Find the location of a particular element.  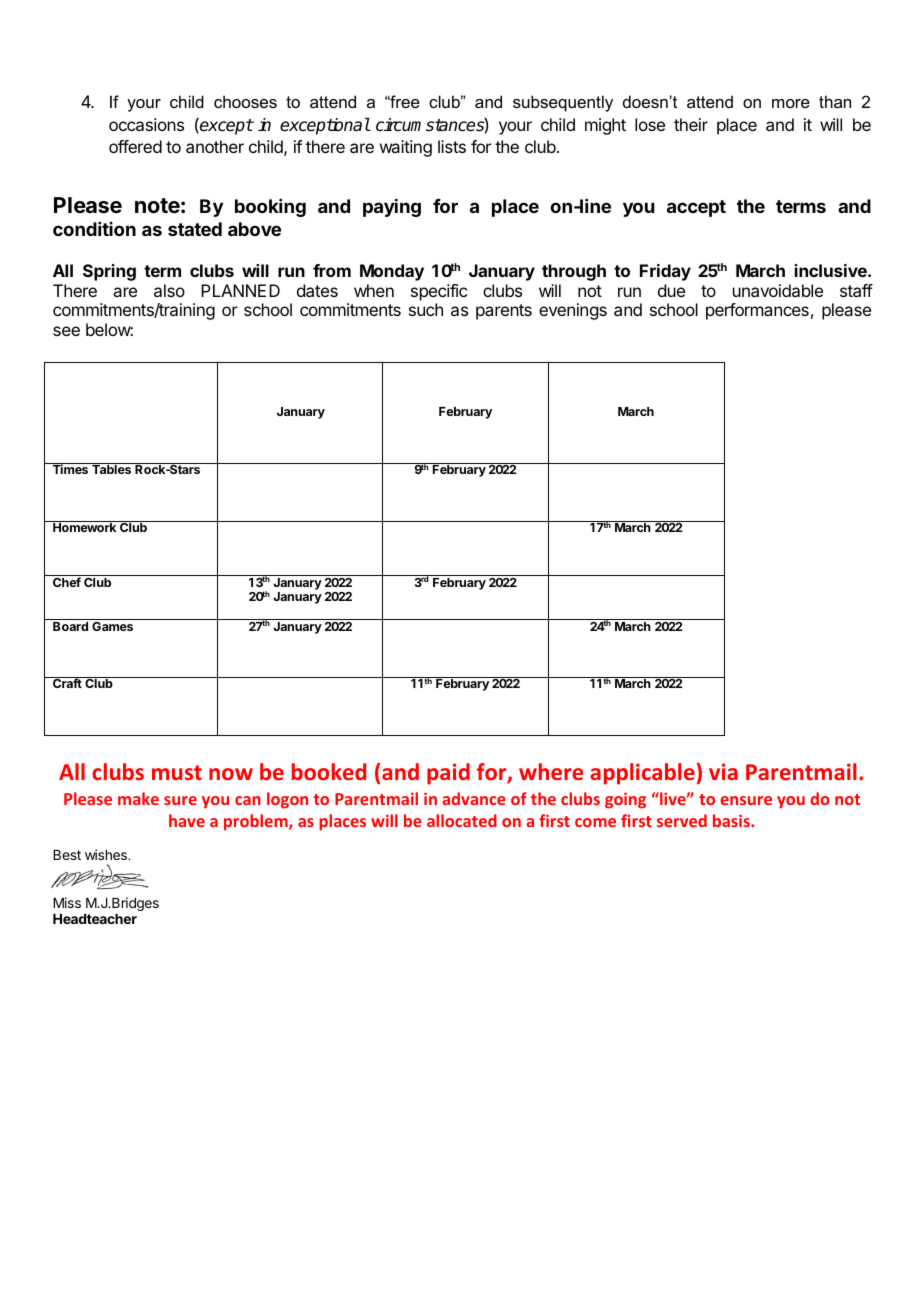

more is located at coordinates (791, 103).
